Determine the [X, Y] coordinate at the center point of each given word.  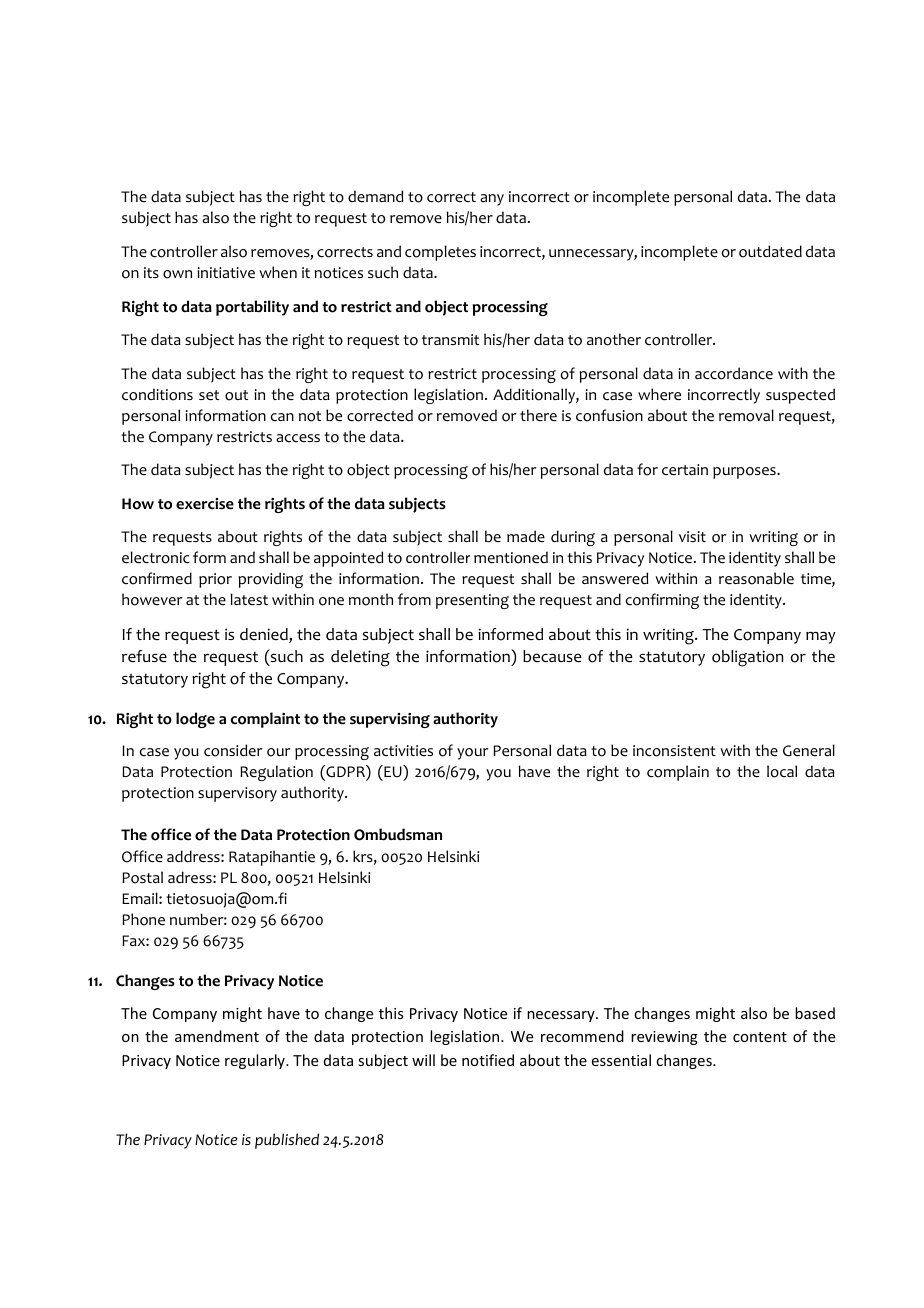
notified [488, 1060]
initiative [226, 273]
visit [692, 536]
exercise [205, 504]
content [760, 1037]
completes [440, 253]
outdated [770, 251]
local [782, 771]
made [526, 536]
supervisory [237, 794]
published [287, 1141]
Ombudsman [398, 834]
